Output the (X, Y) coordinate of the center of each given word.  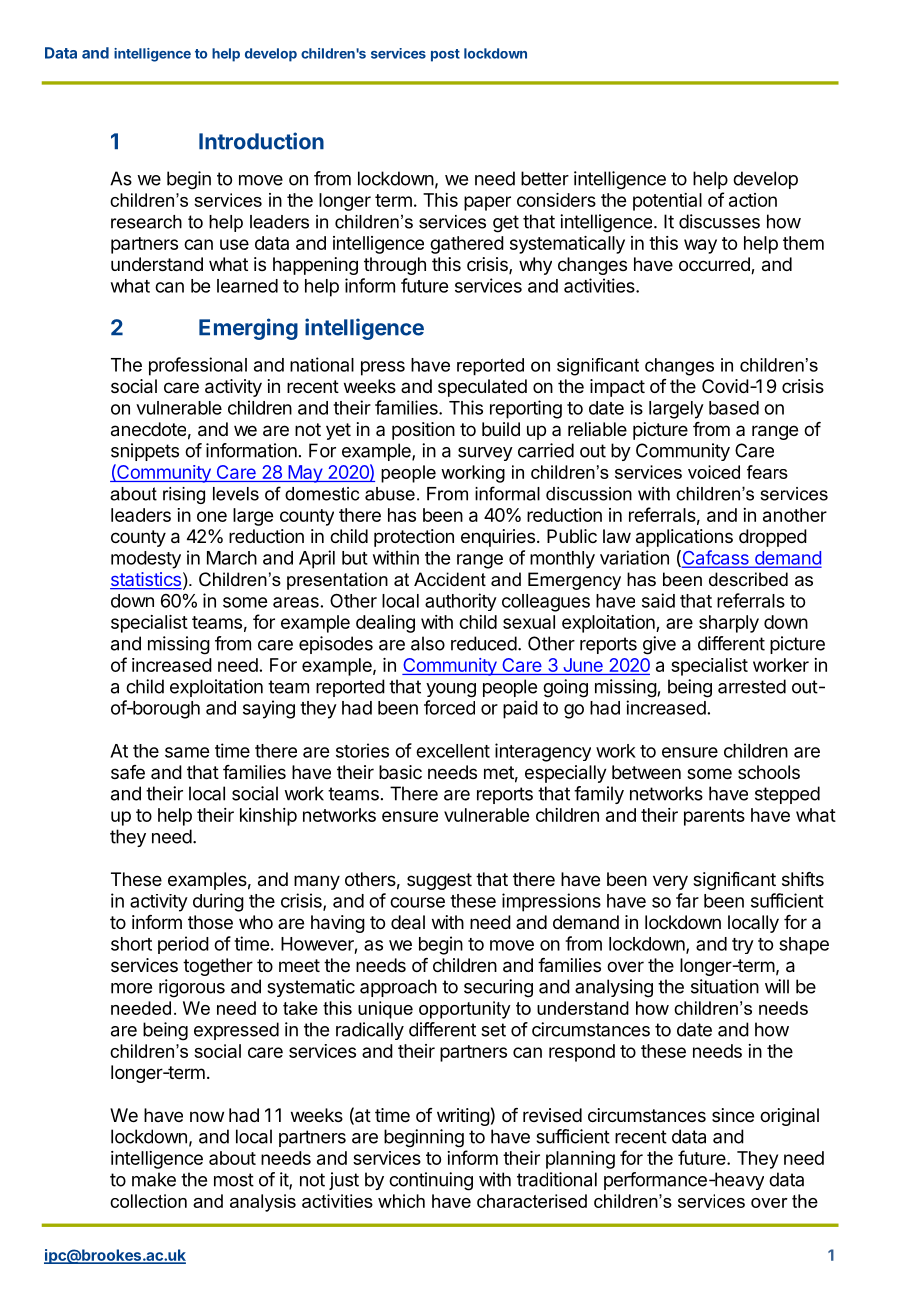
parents (714, 817)
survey (485, 454)
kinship (268, 817)
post (445, 55)
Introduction (261, 141)
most (234, 1180)
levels (236, 494)
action (753, 200)
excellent (453, 751)
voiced (714, 472)
